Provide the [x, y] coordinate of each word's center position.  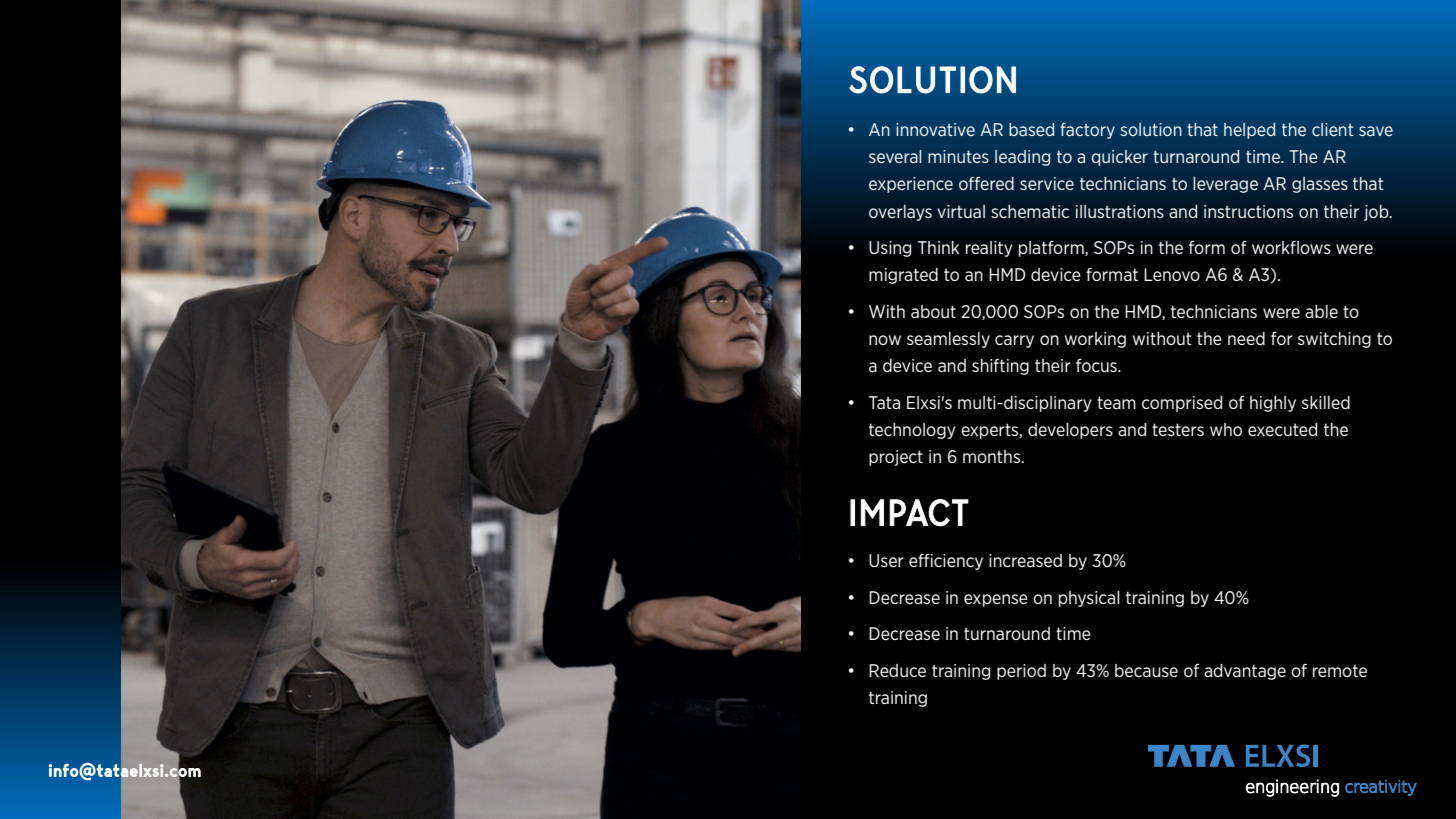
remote [1340, 670]
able [1321, 311]
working [1095, 340]
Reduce [897, 670]
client [1333, 129]
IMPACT [909, 513]
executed [1282, 429]
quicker [1120, 158]
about [933, 311]
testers [1178, 429]
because [1146, 670]
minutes [958, 156]
